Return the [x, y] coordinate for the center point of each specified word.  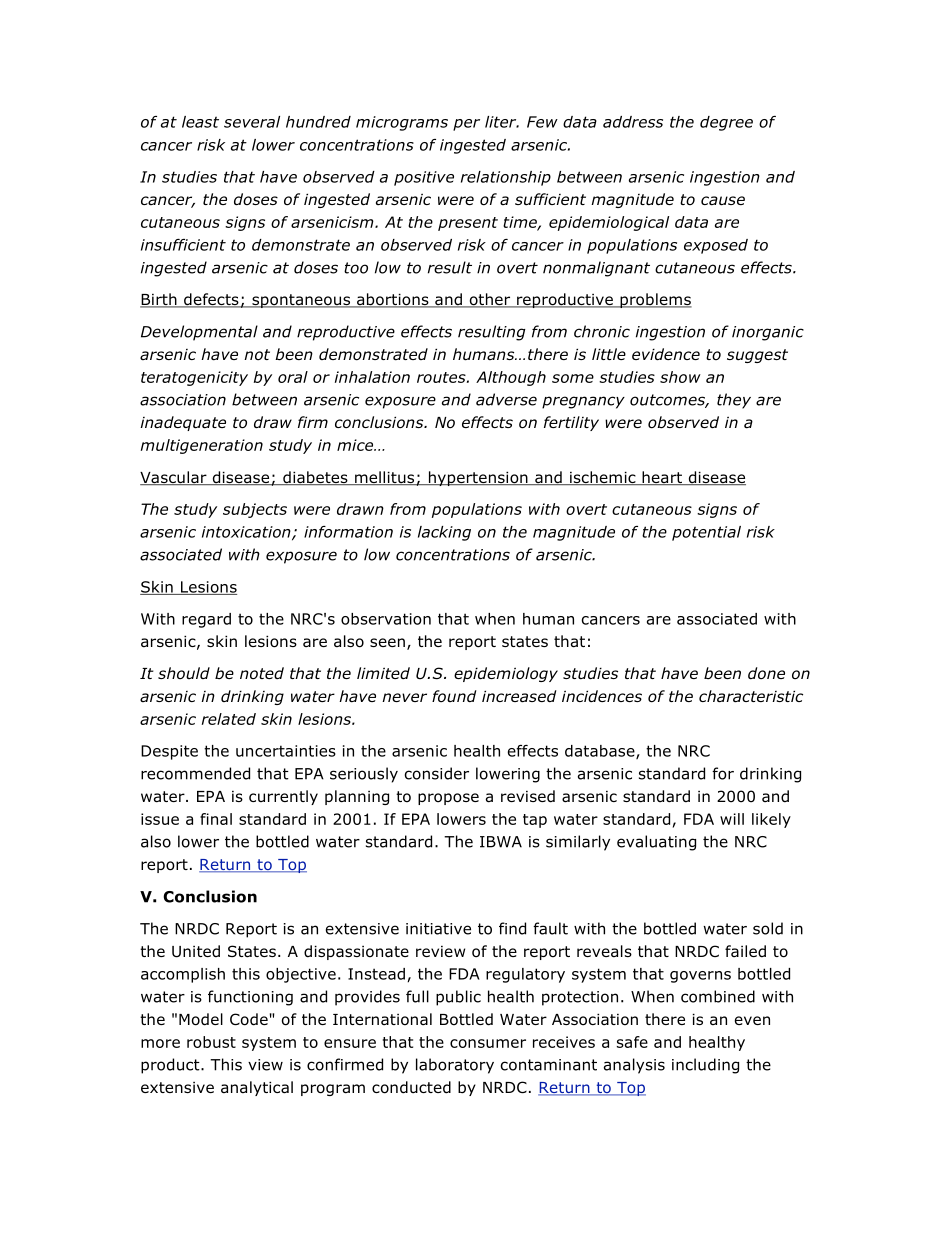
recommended [195, 773]
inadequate [183, 423]
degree [726, 123]
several [252, 122]
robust [211, 1042]
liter [502, 122]
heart [662, 478]
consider [437, 773]
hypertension [478, 478]
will [732, 819]
